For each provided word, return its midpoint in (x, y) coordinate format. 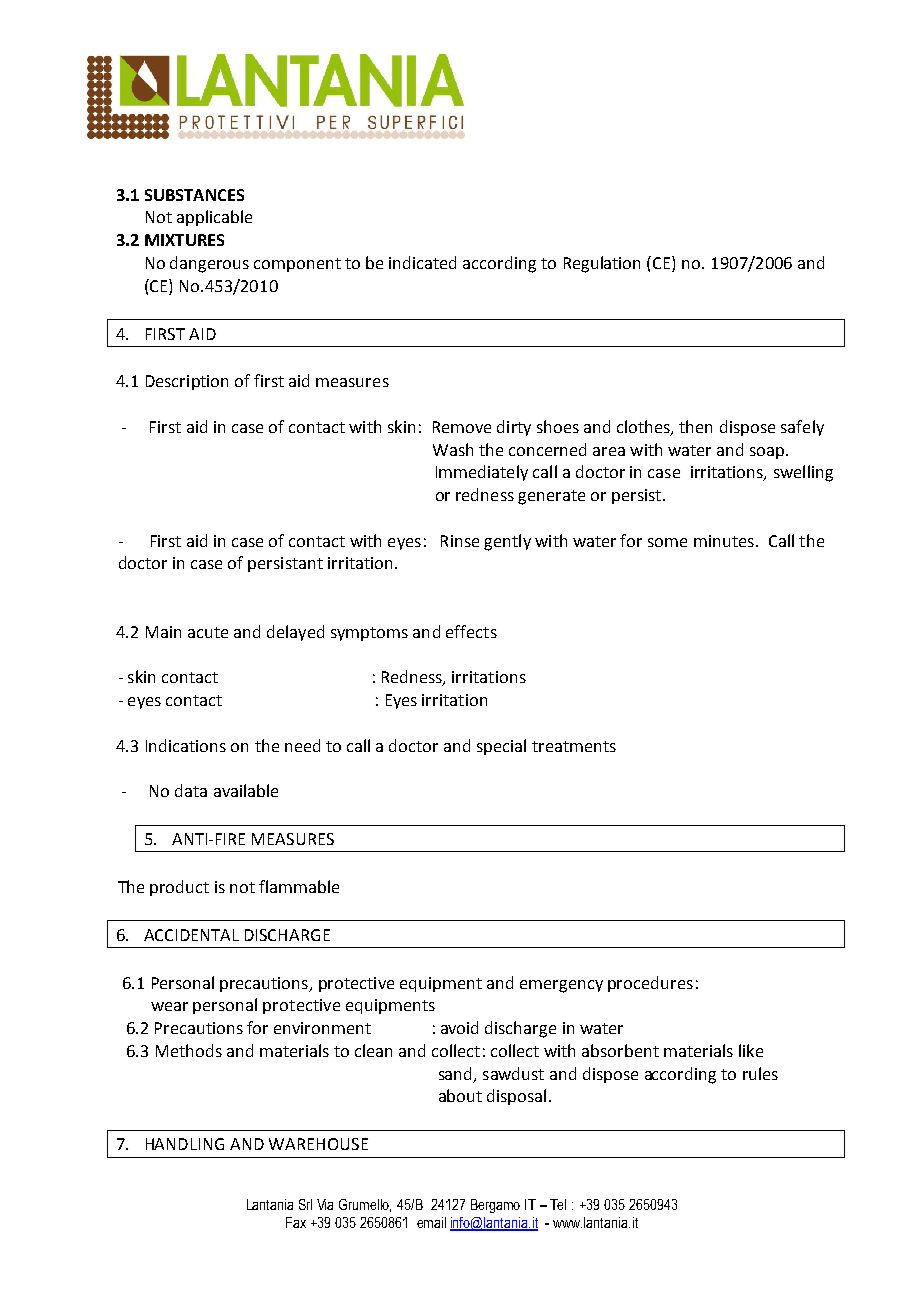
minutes (724, 541)
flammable (299, 886)
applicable (214, 218)
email (431, 1222)
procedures (650, 984)
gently (507, 542)
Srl (305, 1204)
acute (208, 632)
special (501, 747)
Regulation (602, 264)
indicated (422, 262)
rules (760, 1073)
